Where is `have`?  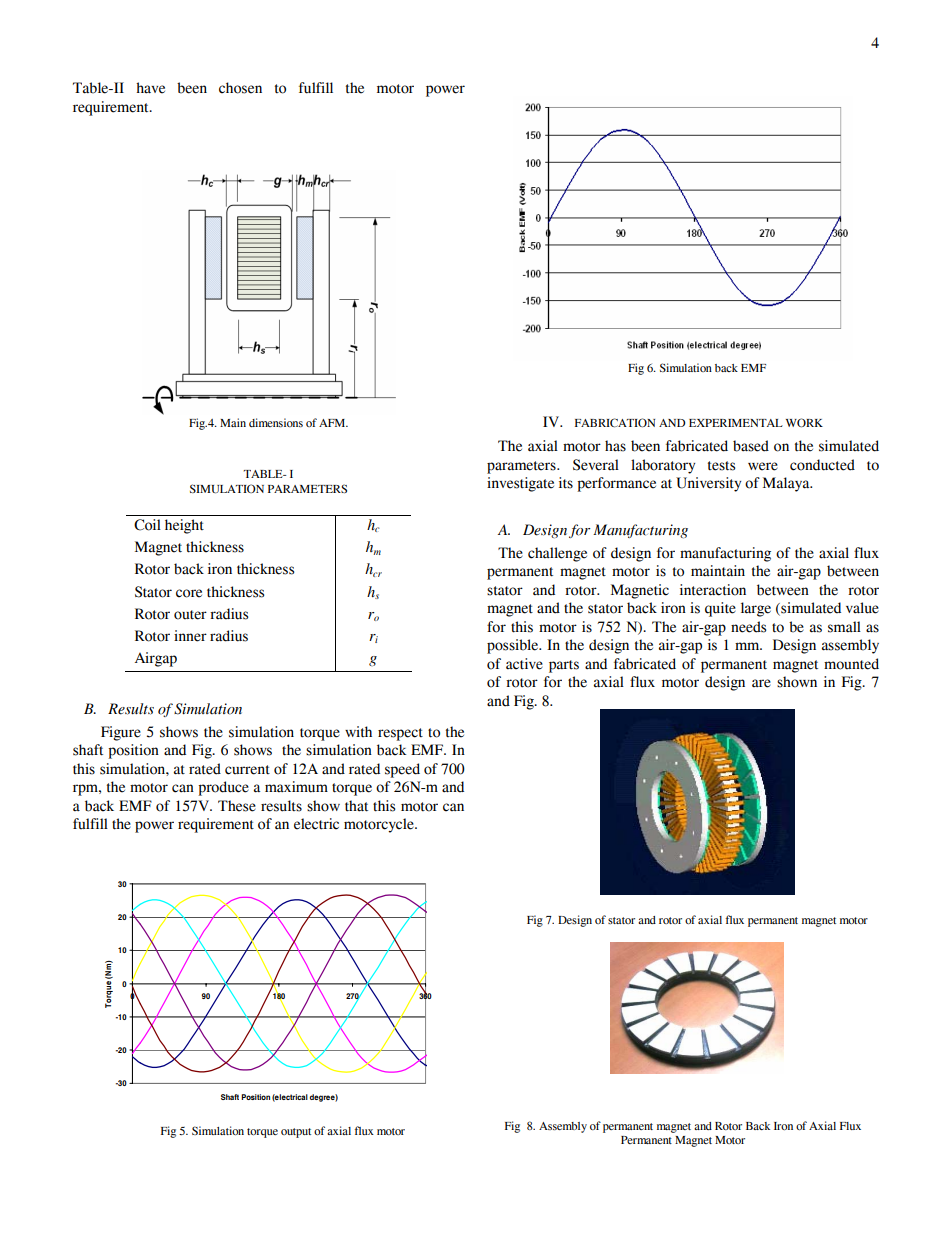 have is located at coordinates (150, 88).
